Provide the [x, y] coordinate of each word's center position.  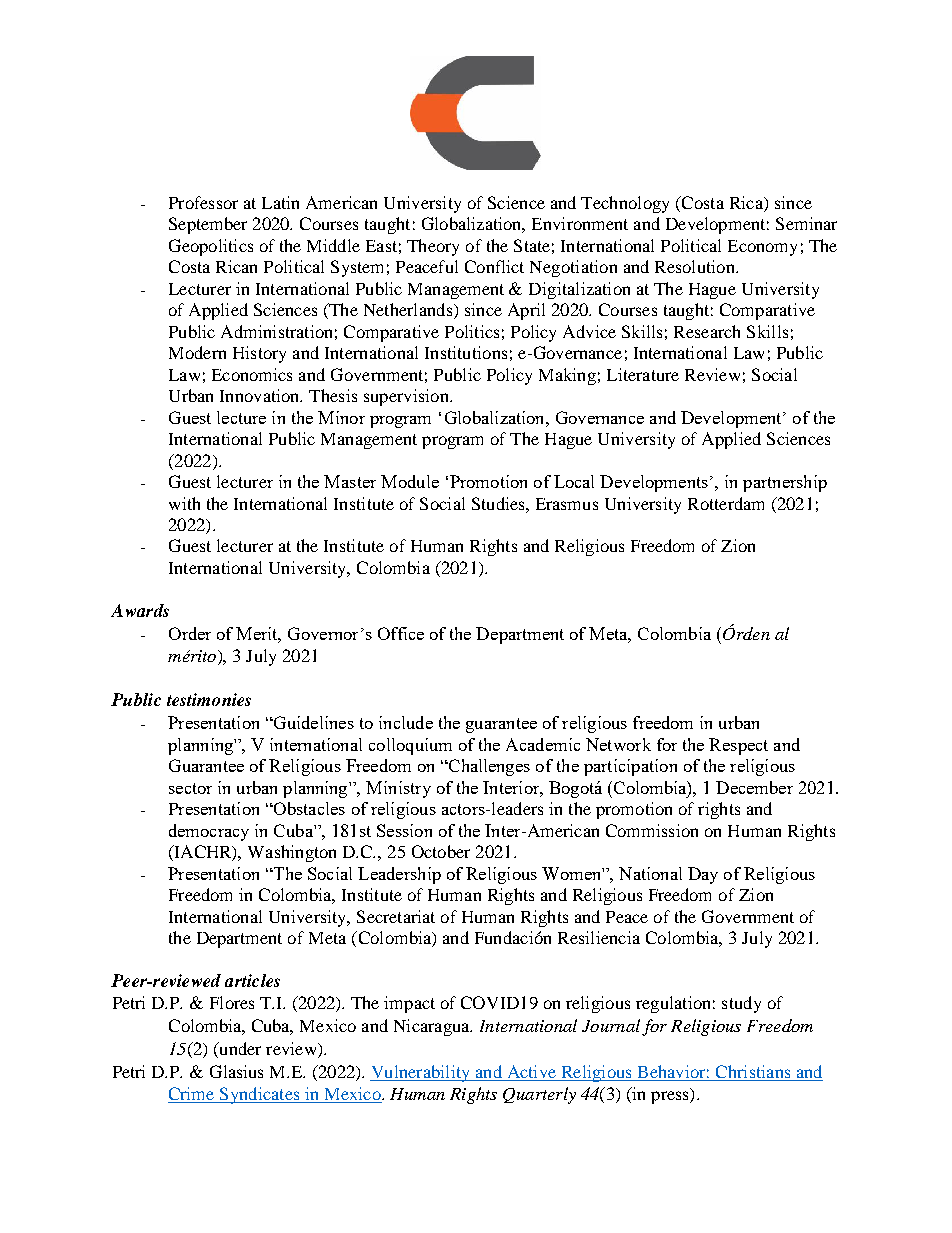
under [239, 1050]
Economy [762, 248]
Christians [753, 1073]
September [208, 225]
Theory [433, 247]
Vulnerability [421, 1073]
